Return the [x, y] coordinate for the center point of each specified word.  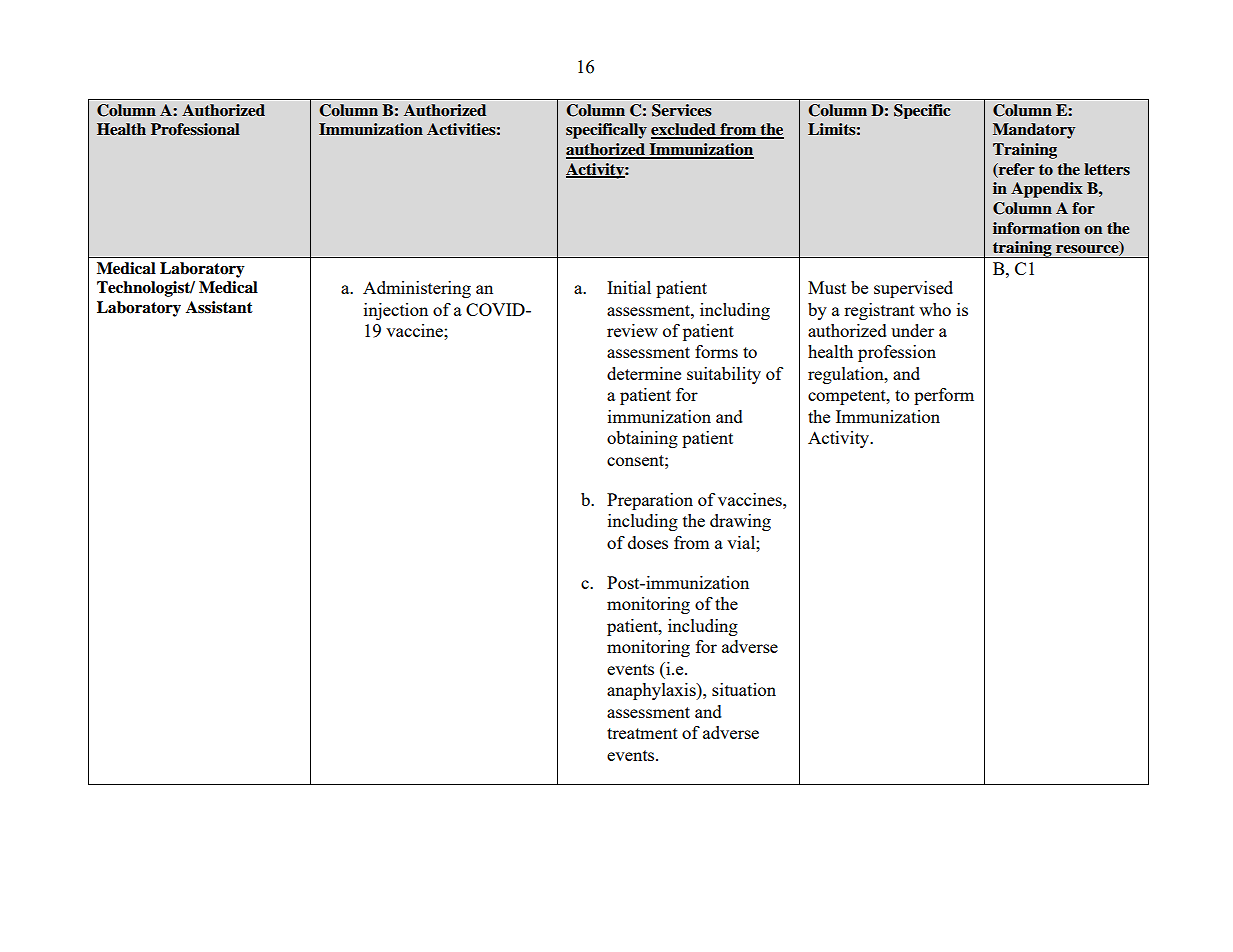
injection [396, 311]
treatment [642, 733]
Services [682, 110]
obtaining [642, 439]
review [632, 330]
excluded [684, 130]
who [935, 309]
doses [648, 542]
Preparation [650, 501]
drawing [740, 522]
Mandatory [1034, 131]
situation [744, 689]
